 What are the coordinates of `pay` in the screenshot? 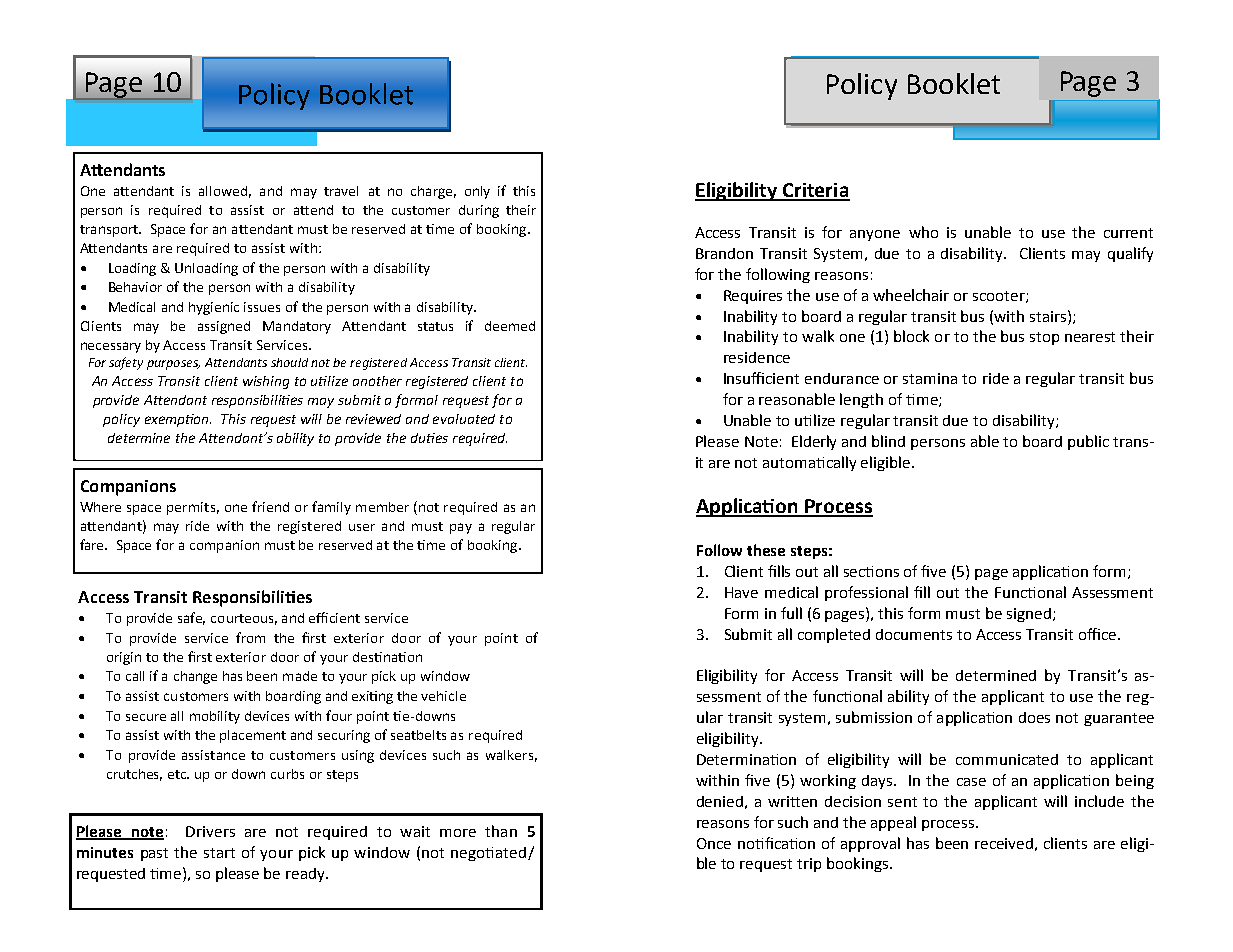 It's located at (461, 528).
